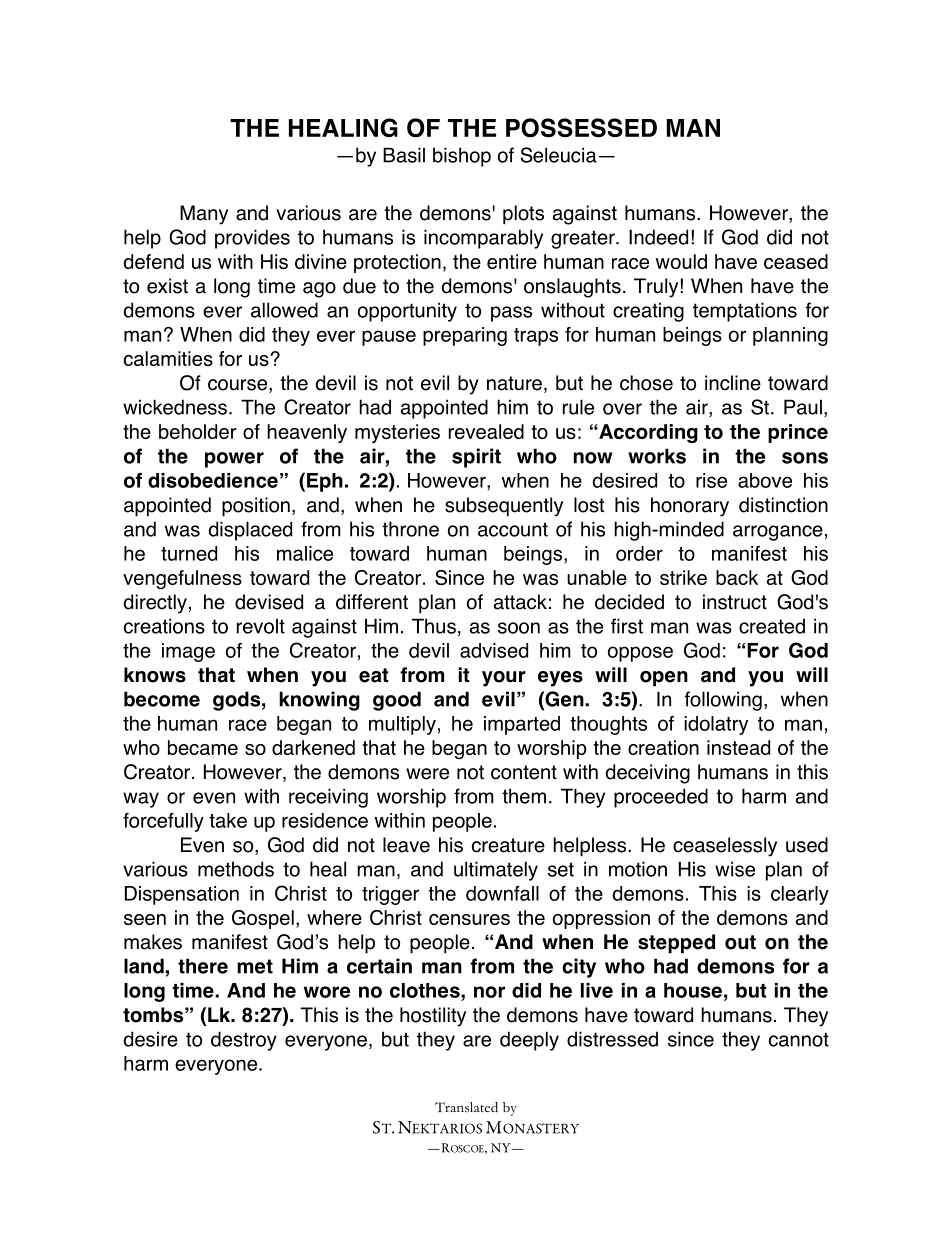  What do you see at coordinates (434, 626) in the image?
I see `Thus` at bounding box center [434, 626].
